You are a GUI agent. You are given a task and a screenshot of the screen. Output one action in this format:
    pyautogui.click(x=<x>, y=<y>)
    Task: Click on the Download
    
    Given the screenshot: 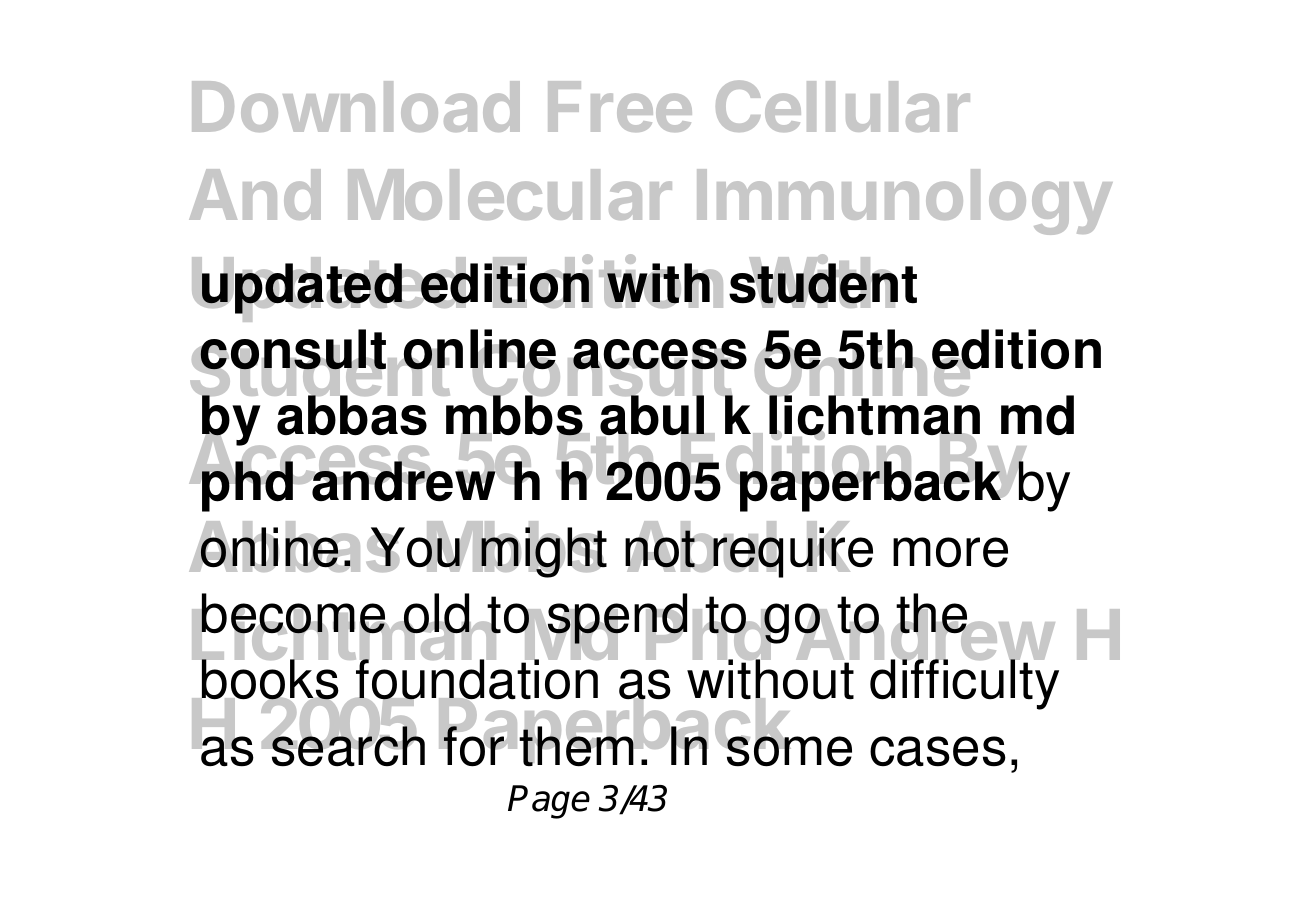 What is the action you would take?
    pyautogui.click(x=356, y=106)
